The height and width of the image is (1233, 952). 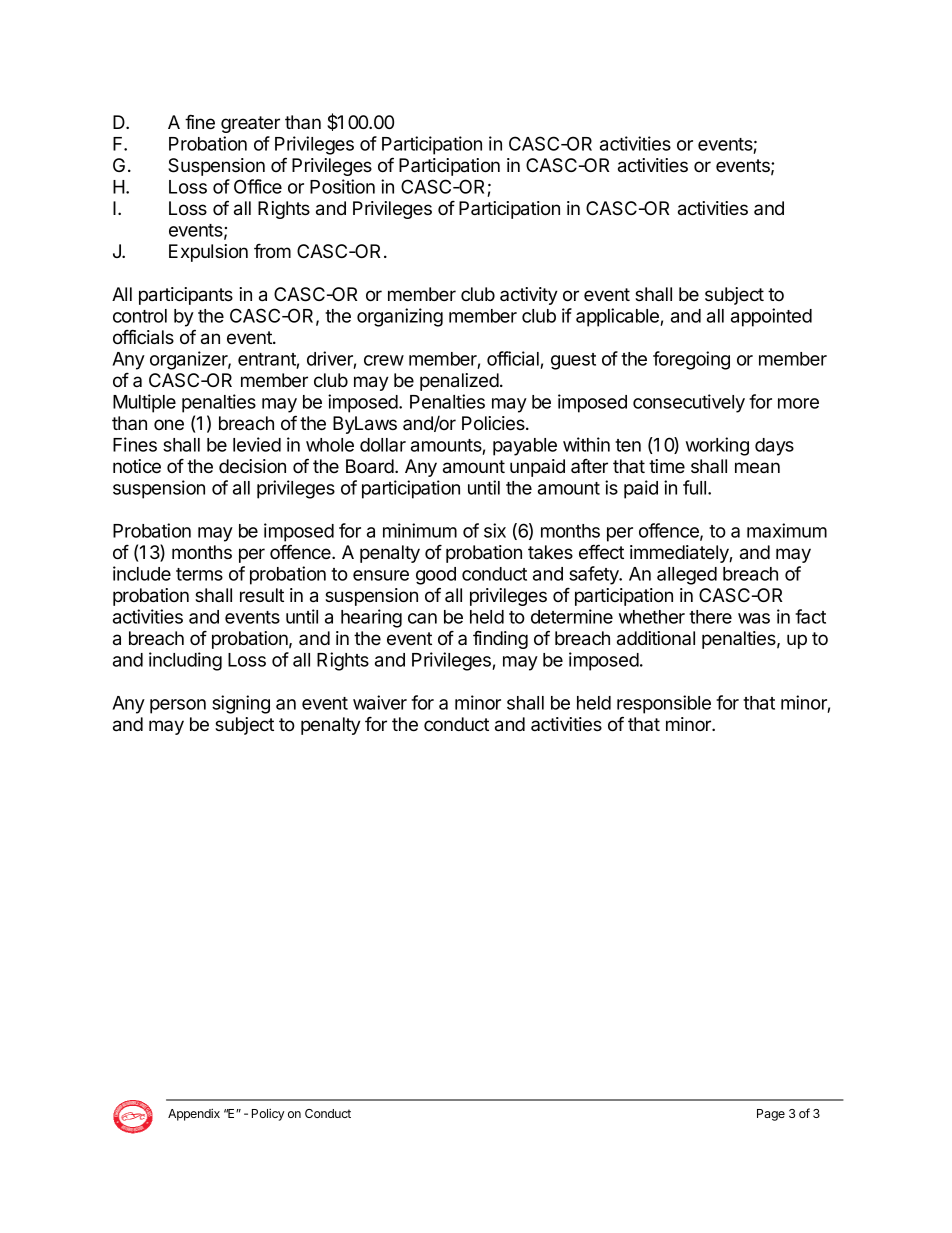 I want to click on greater, so click(x=250, y=124).
